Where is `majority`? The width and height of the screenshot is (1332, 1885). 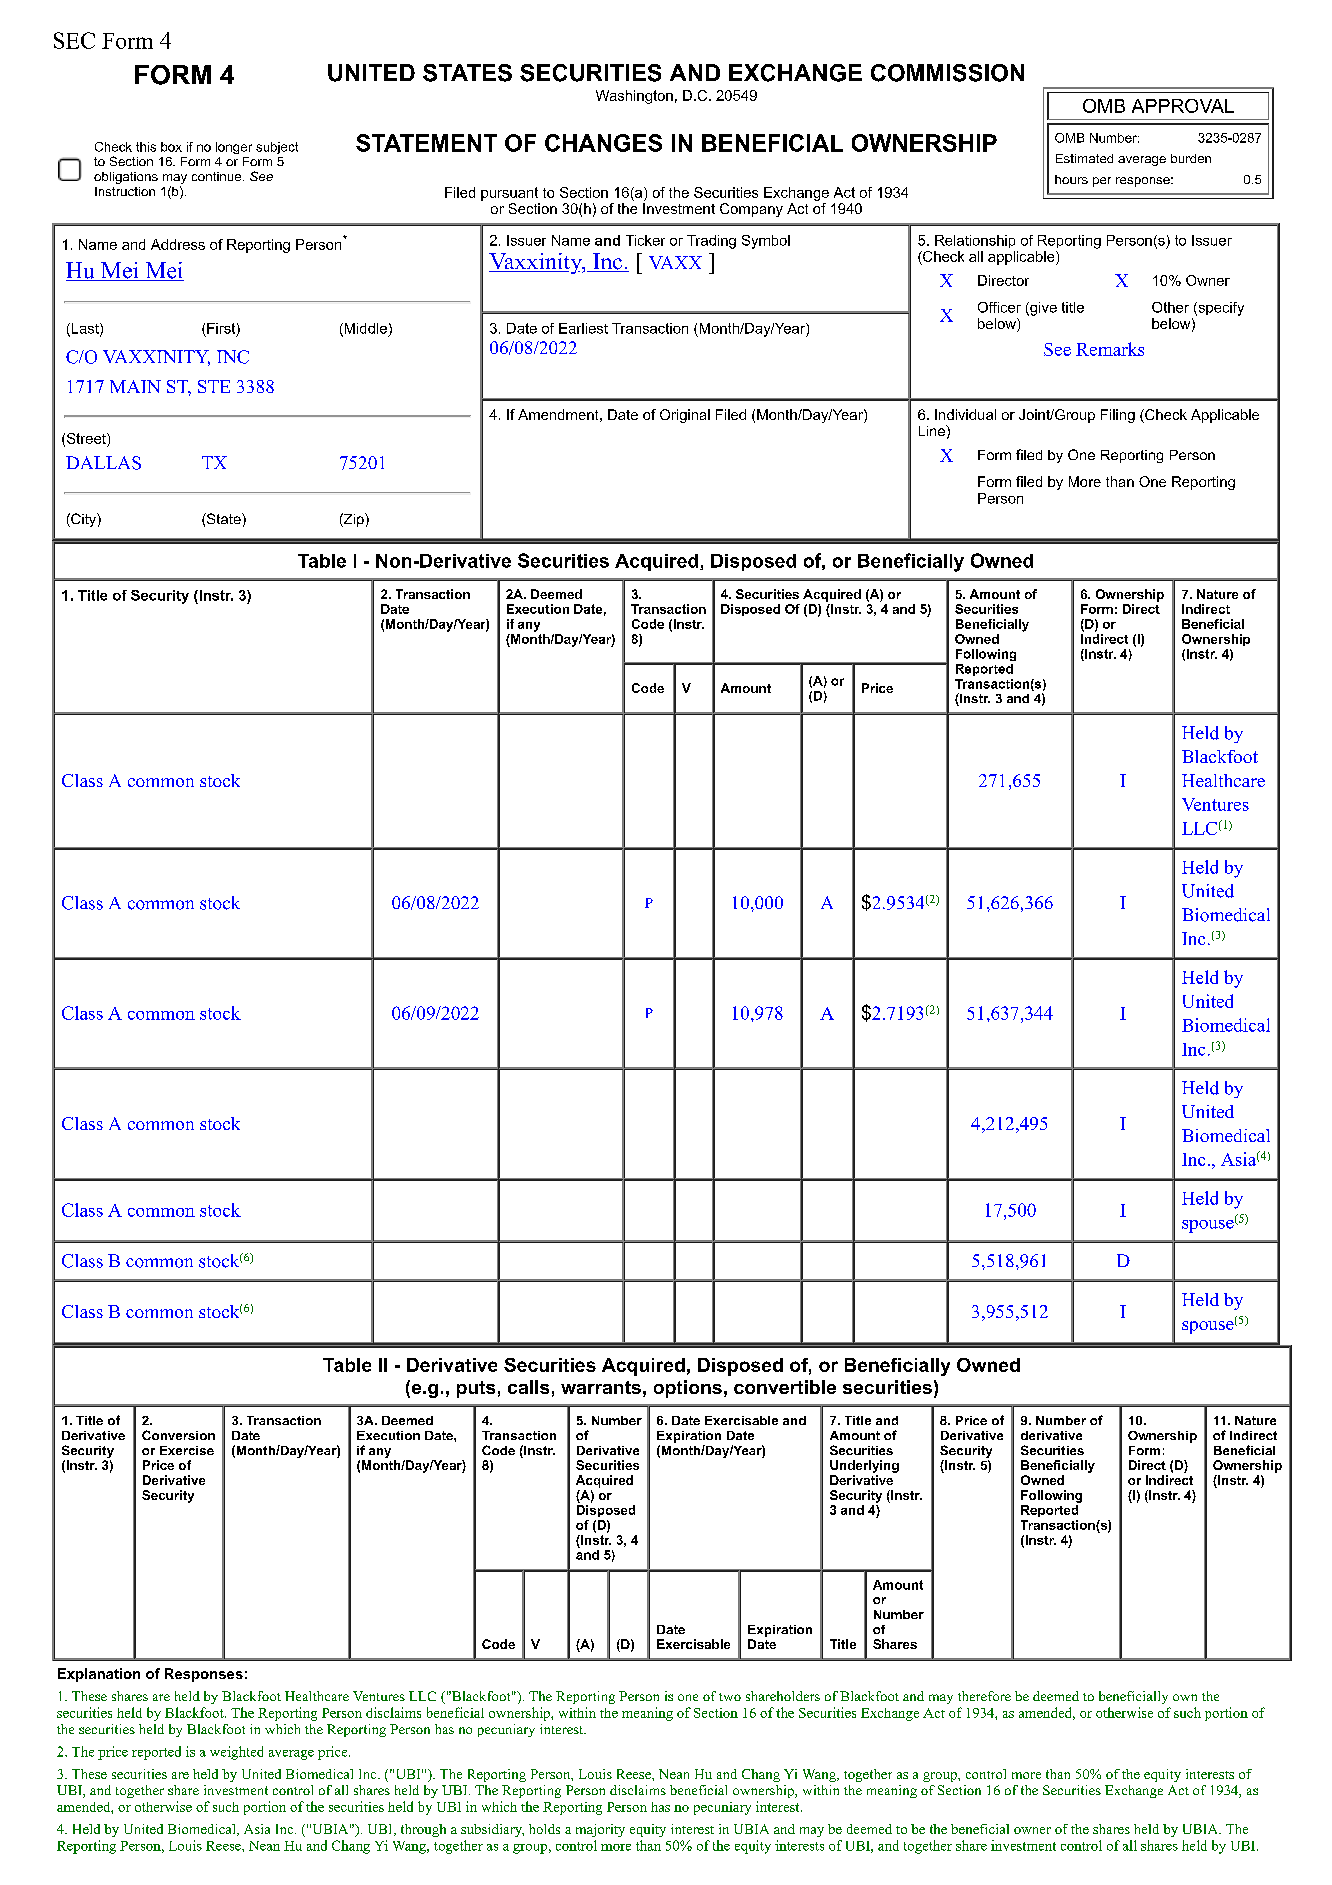 majority is located at coordinates (600, 1830).
